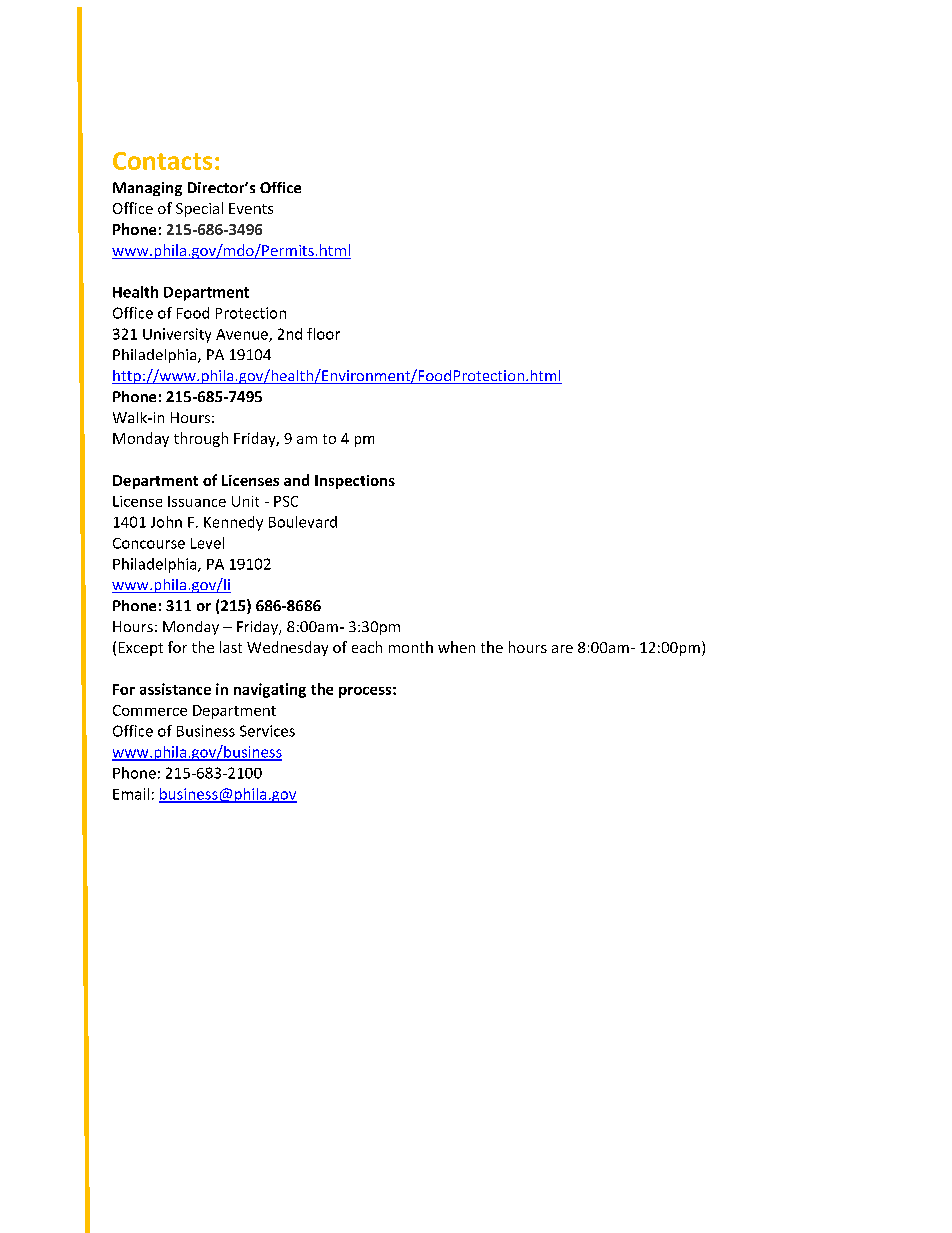  I want to click on Level, so click(207, 543).
